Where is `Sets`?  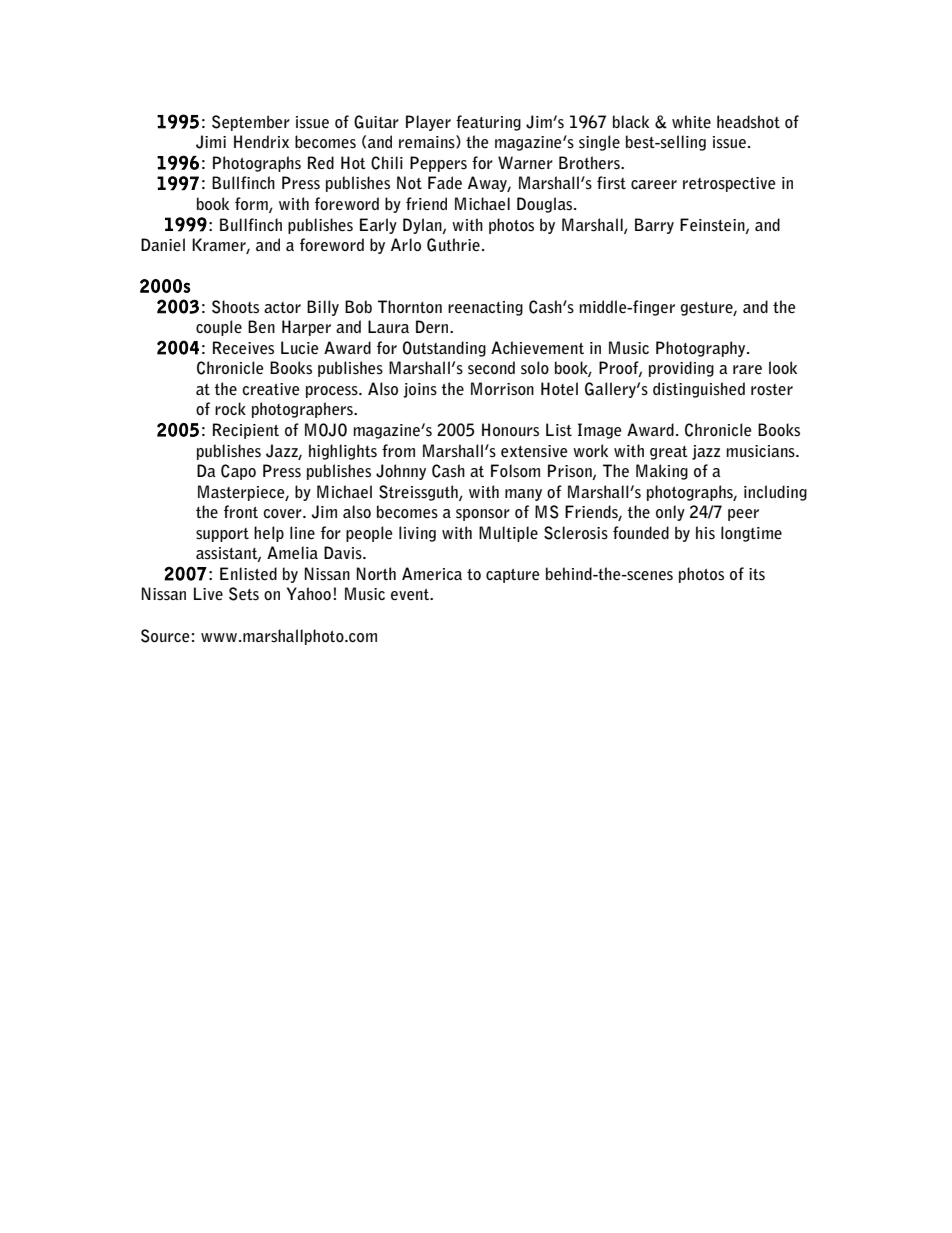 Sets is located at coordinates (244, 594).
